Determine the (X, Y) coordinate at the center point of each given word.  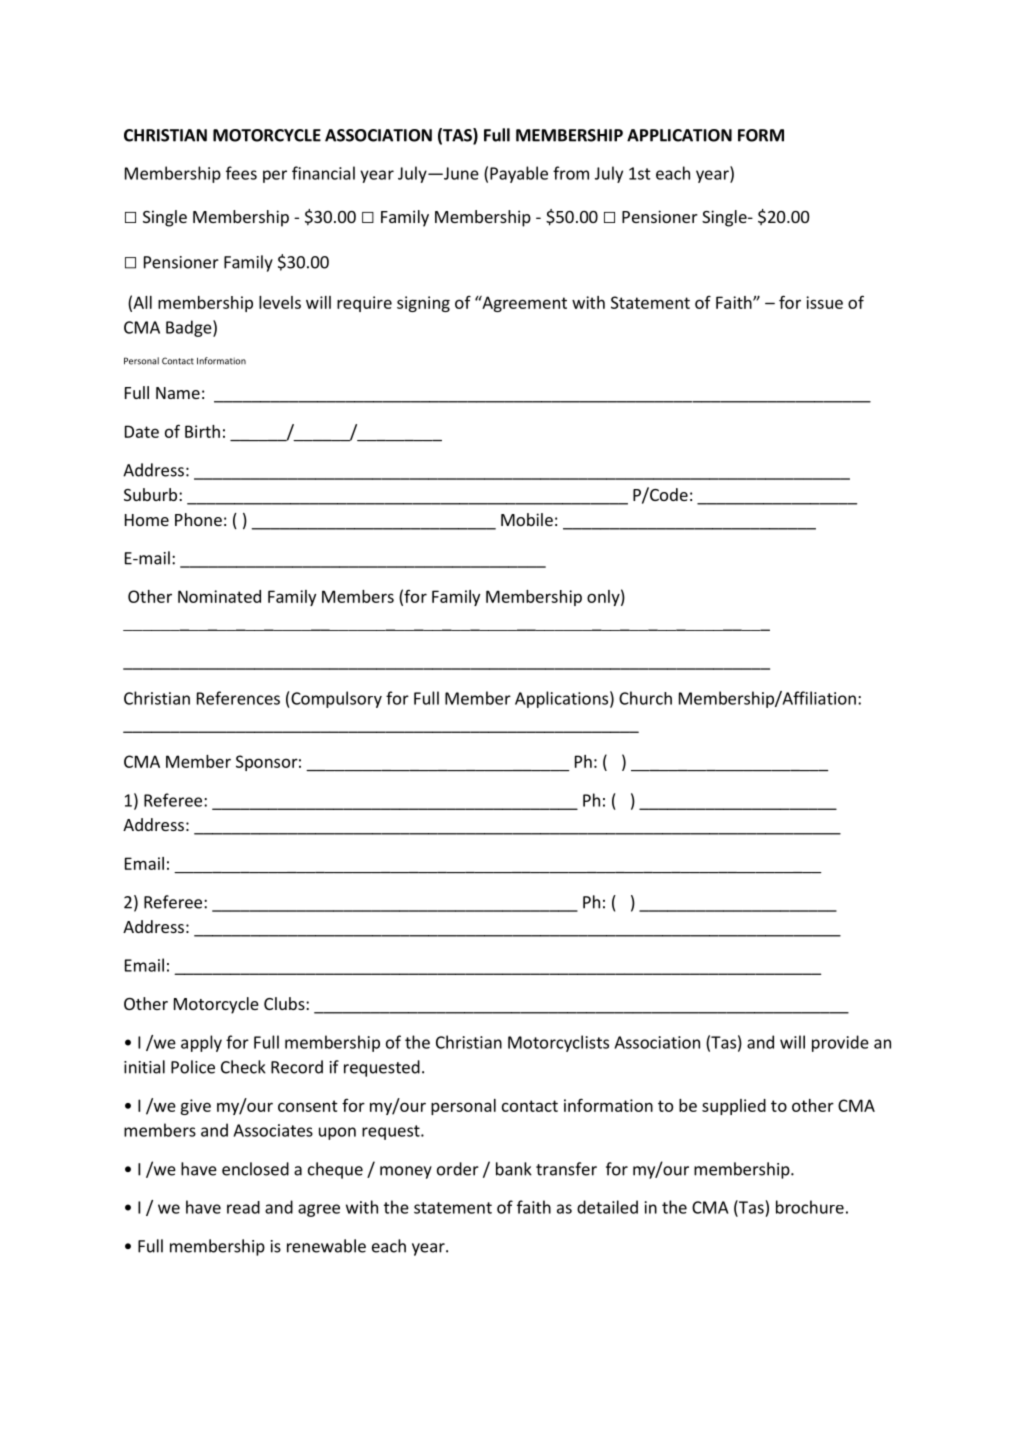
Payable (519, 174)
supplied (734, 1107)
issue (824, 302)
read (243, 1207)
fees (241, 173)
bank (514, 1169)
